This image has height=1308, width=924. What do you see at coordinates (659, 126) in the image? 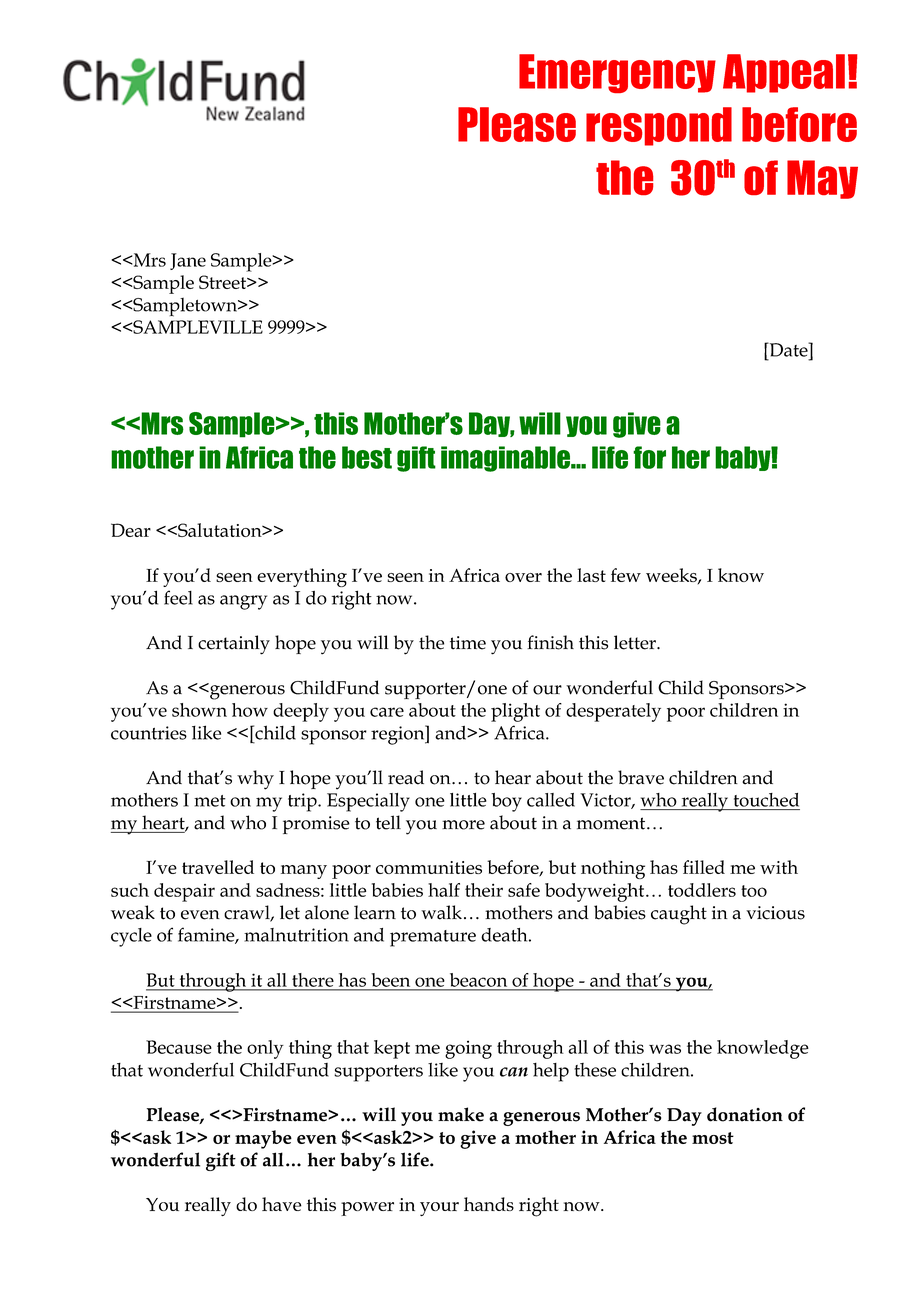
I see `respond` at bounding box center [659, 126].
